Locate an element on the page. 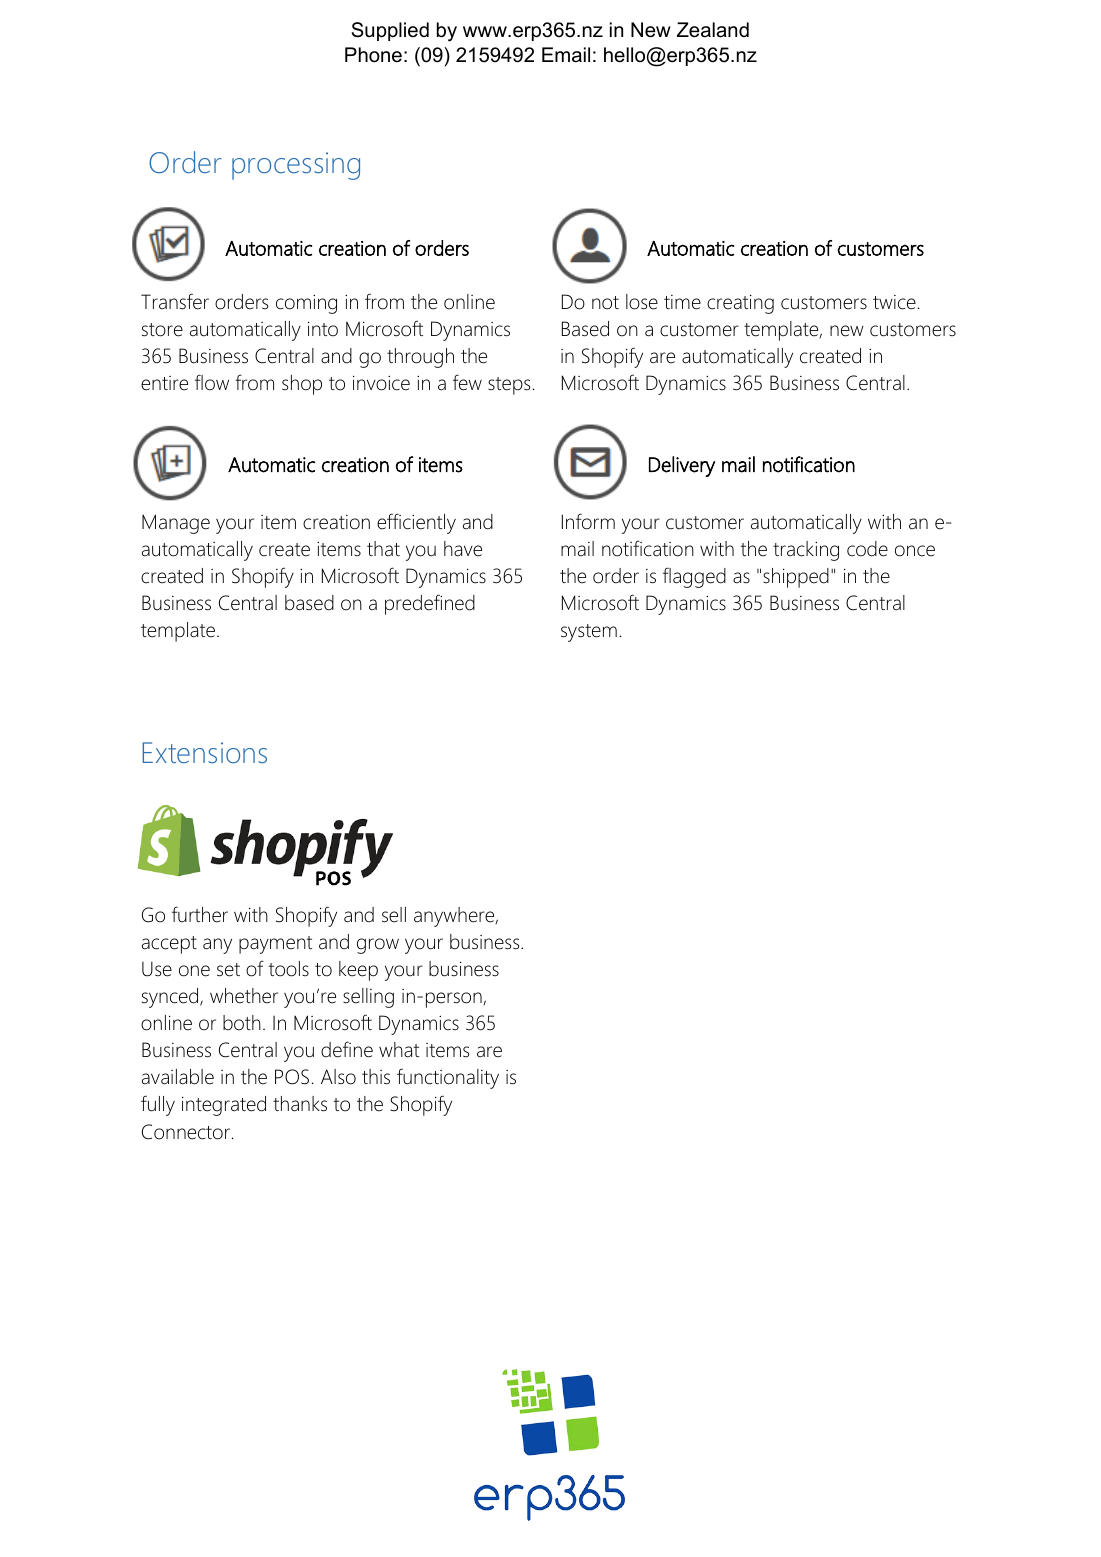 The height and width of the image is (1557, 1101). Zealand is located at coordinates (713, 30).
